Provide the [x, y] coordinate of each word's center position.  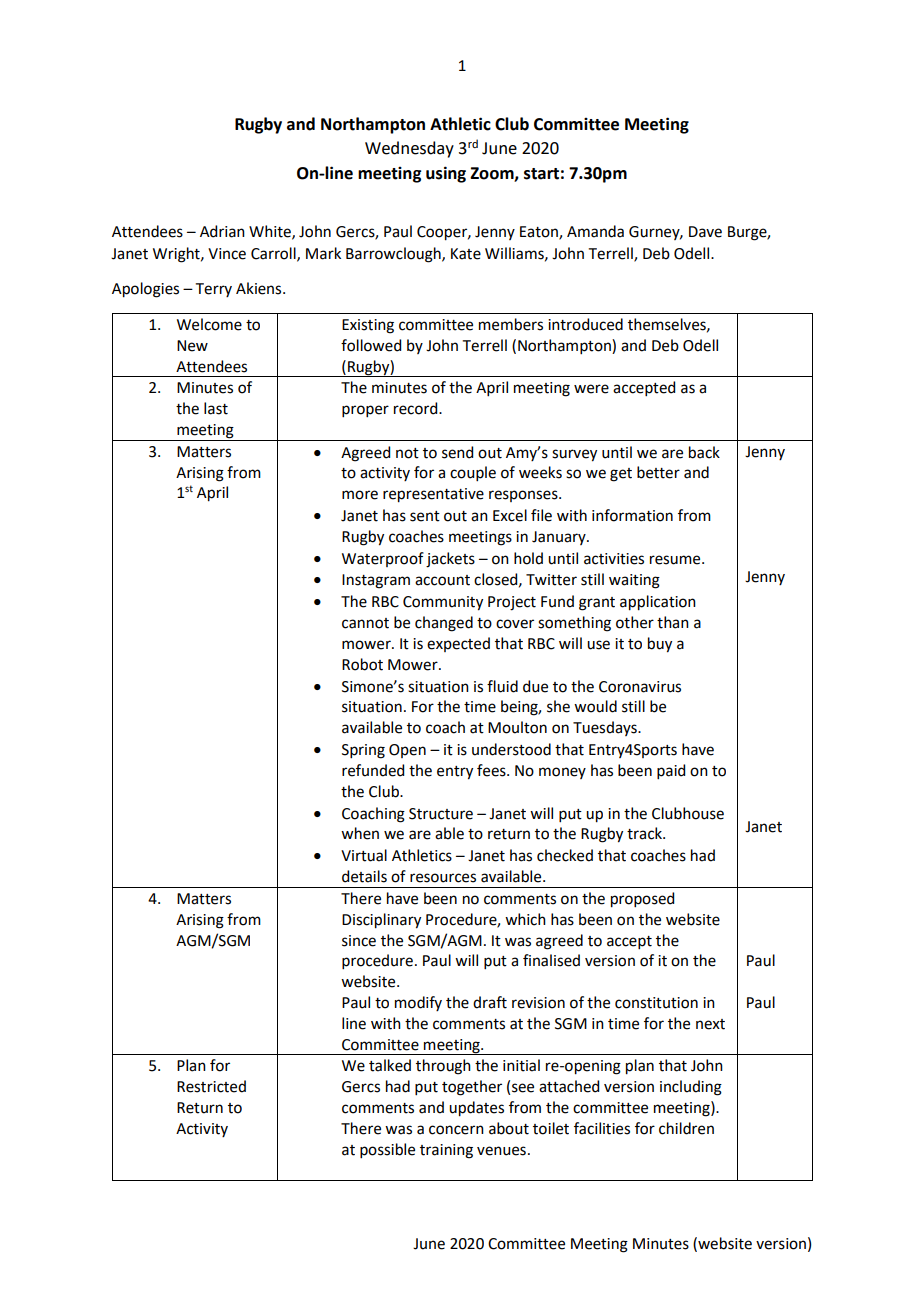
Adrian [222, 231]
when [360, 833]
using [446, 174]
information [632, 515]
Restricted [211, 1086]
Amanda [595, 231]
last [216, 408]
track [645, 833]
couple [473, 473]
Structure [441, 814]
